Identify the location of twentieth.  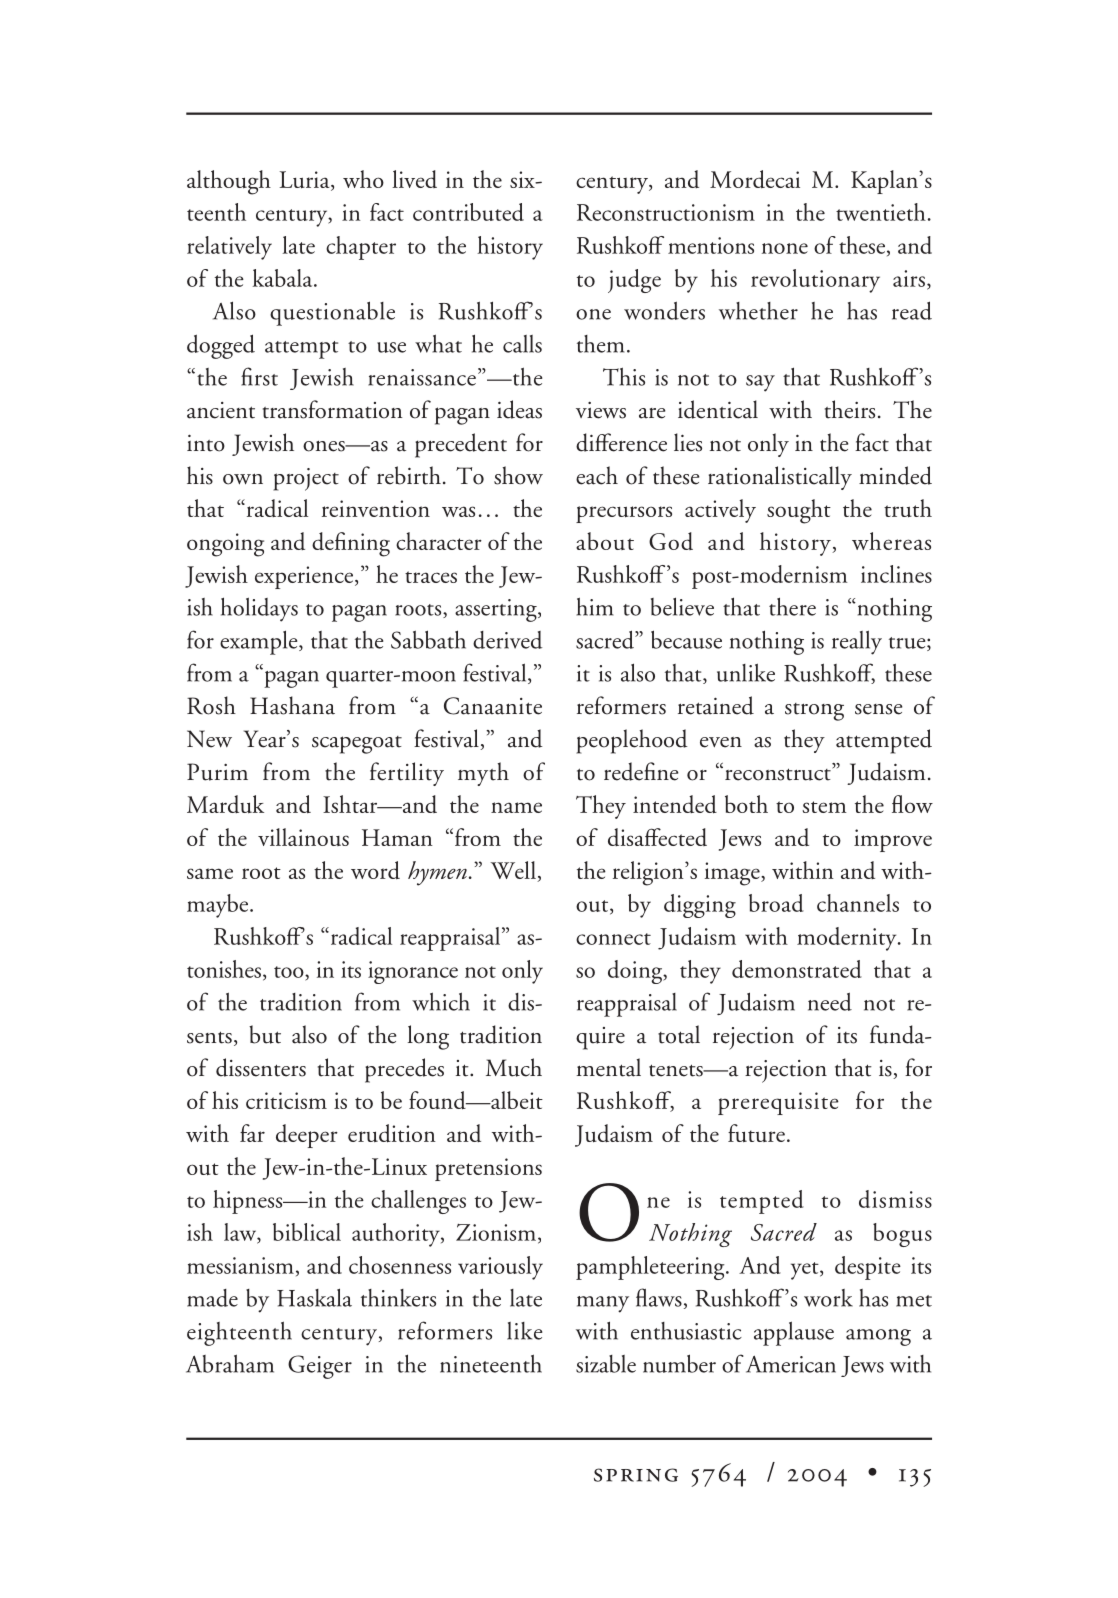
(881, 212).
